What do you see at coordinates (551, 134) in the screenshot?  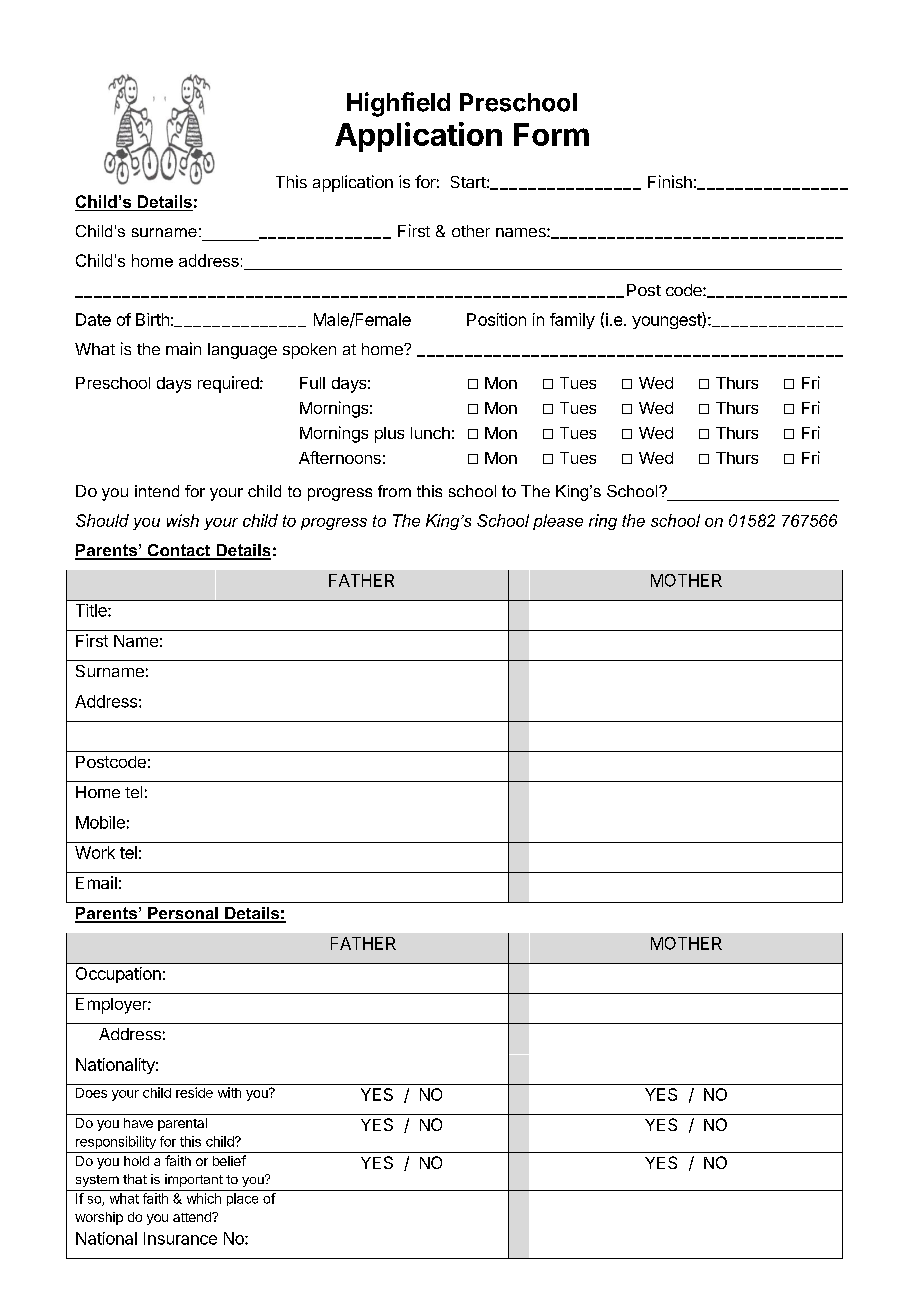 I see `Form` at bounding box center [551, 134].
